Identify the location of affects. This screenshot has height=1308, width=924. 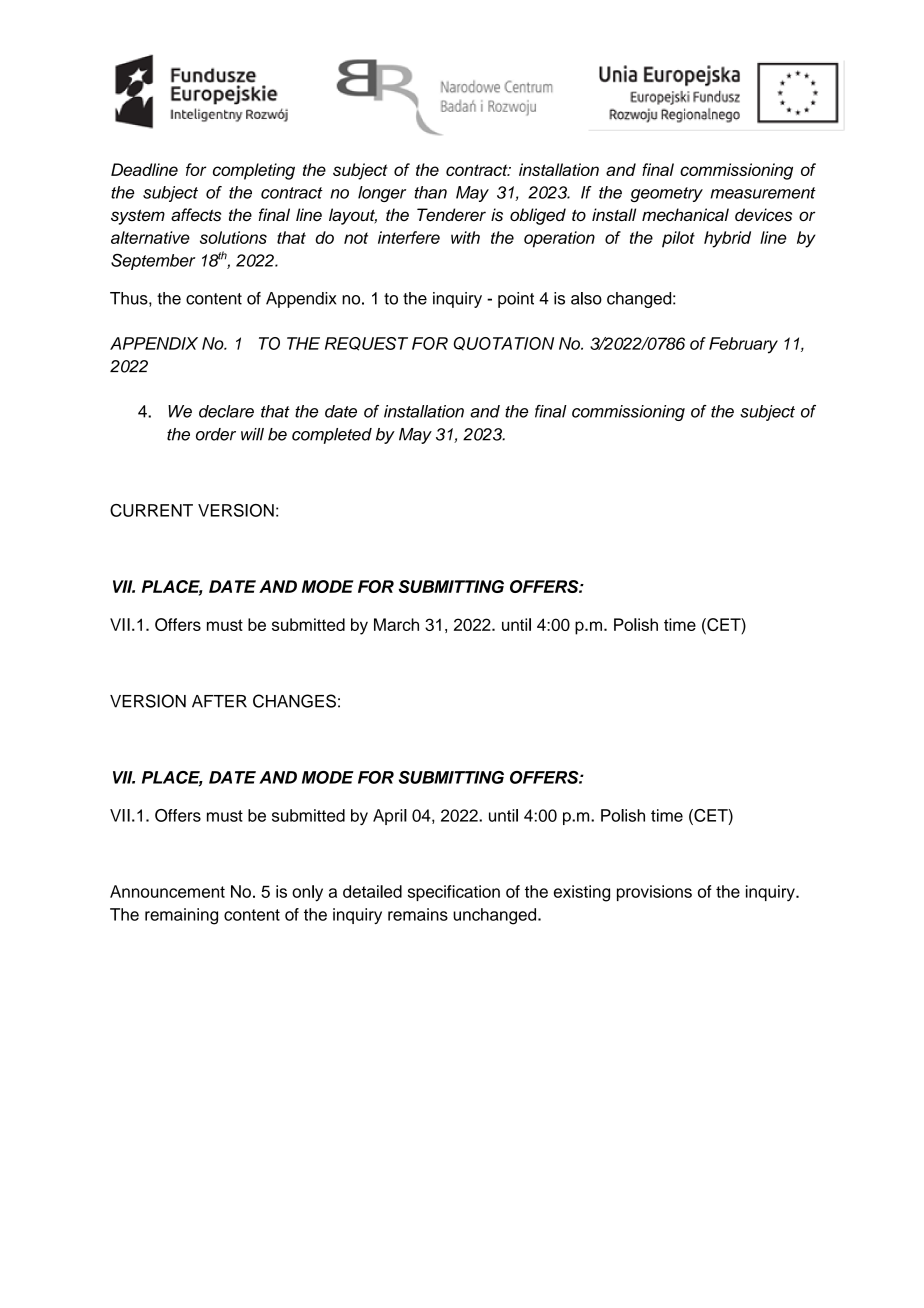
(196, 215).
